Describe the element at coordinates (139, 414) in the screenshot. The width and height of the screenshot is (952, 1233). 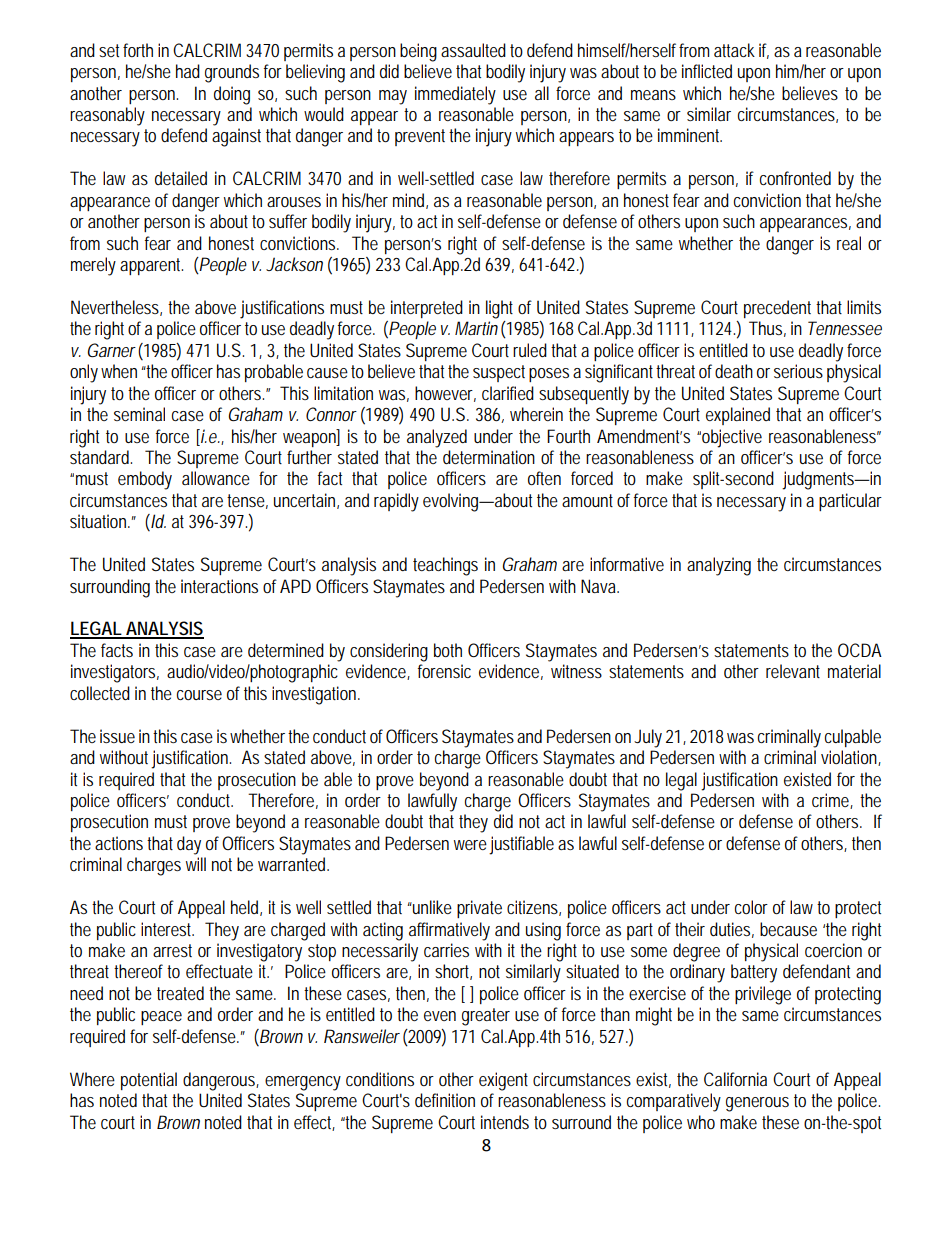
I see `seminal` at that location.
